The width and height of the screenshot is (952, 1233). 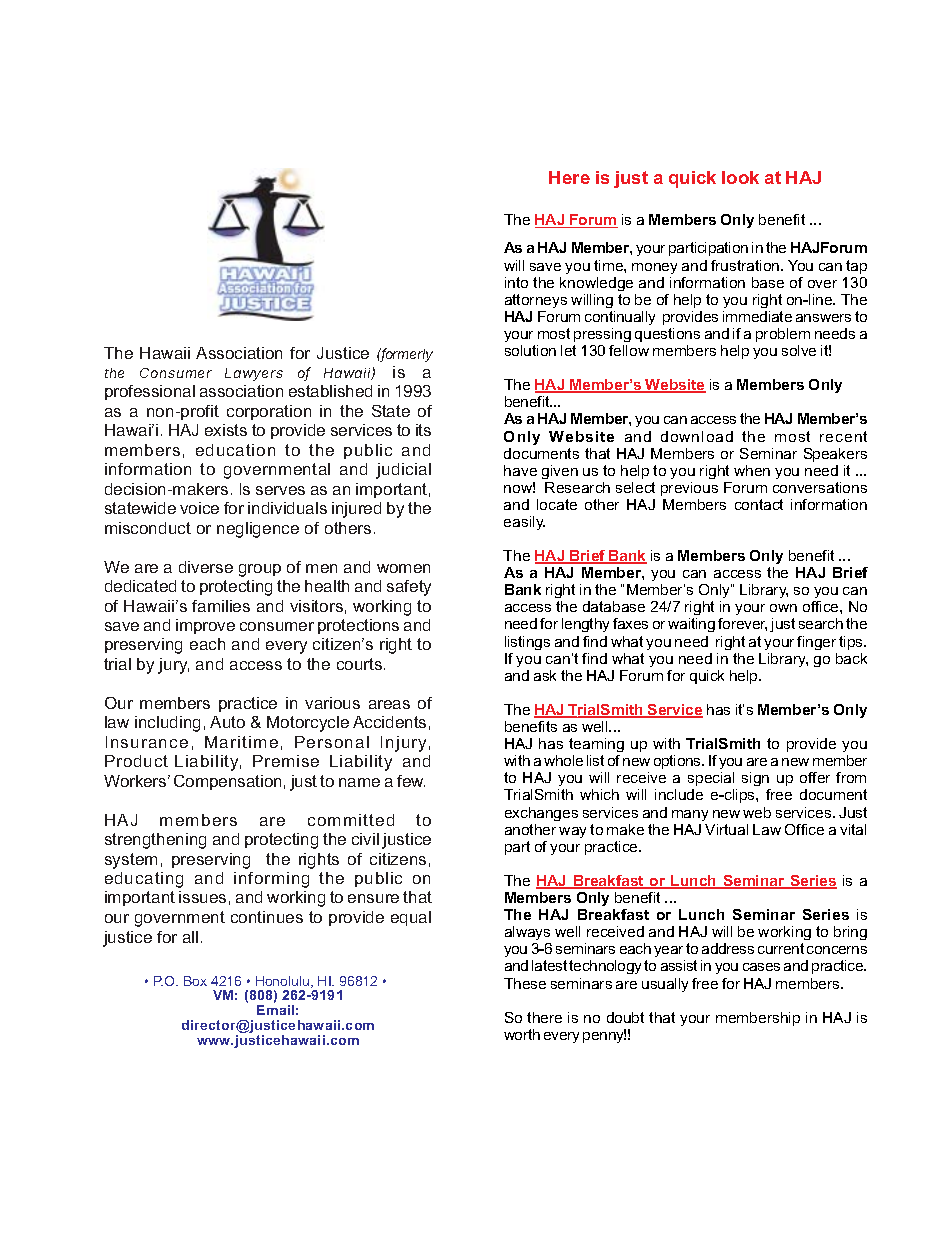 What do you see at coordinates (195, 981) in the screenshot?
I see `Box` at bounding box center [195, 981].
